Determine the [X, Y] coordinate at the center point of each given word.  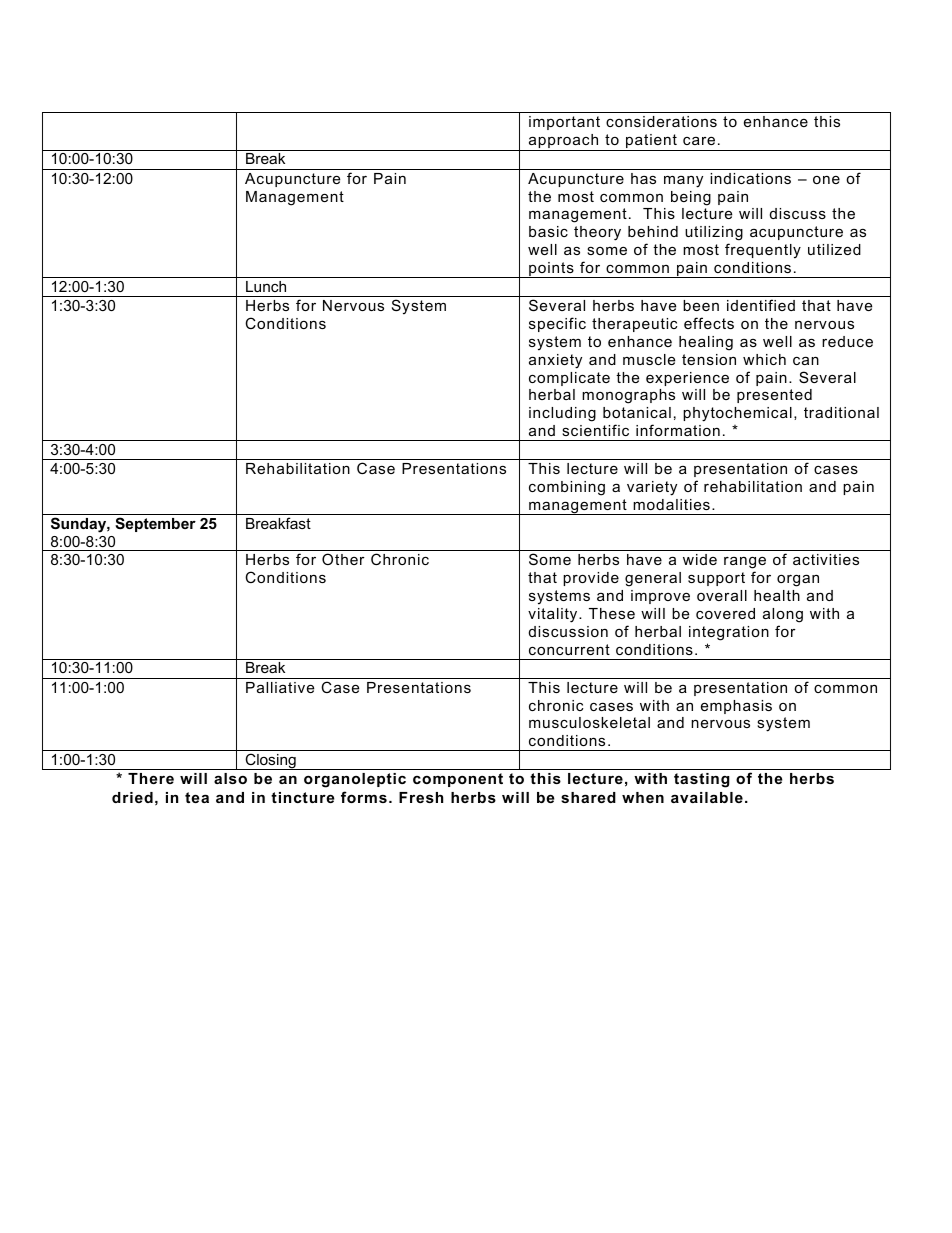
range [745, 562]
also [230, 778]
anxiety [555, 361]
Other [343, 559]
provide [591, 579]
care [699, 140]
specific [557, 324]
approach [563, 142]
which [764, 359]
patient [651, 142]
